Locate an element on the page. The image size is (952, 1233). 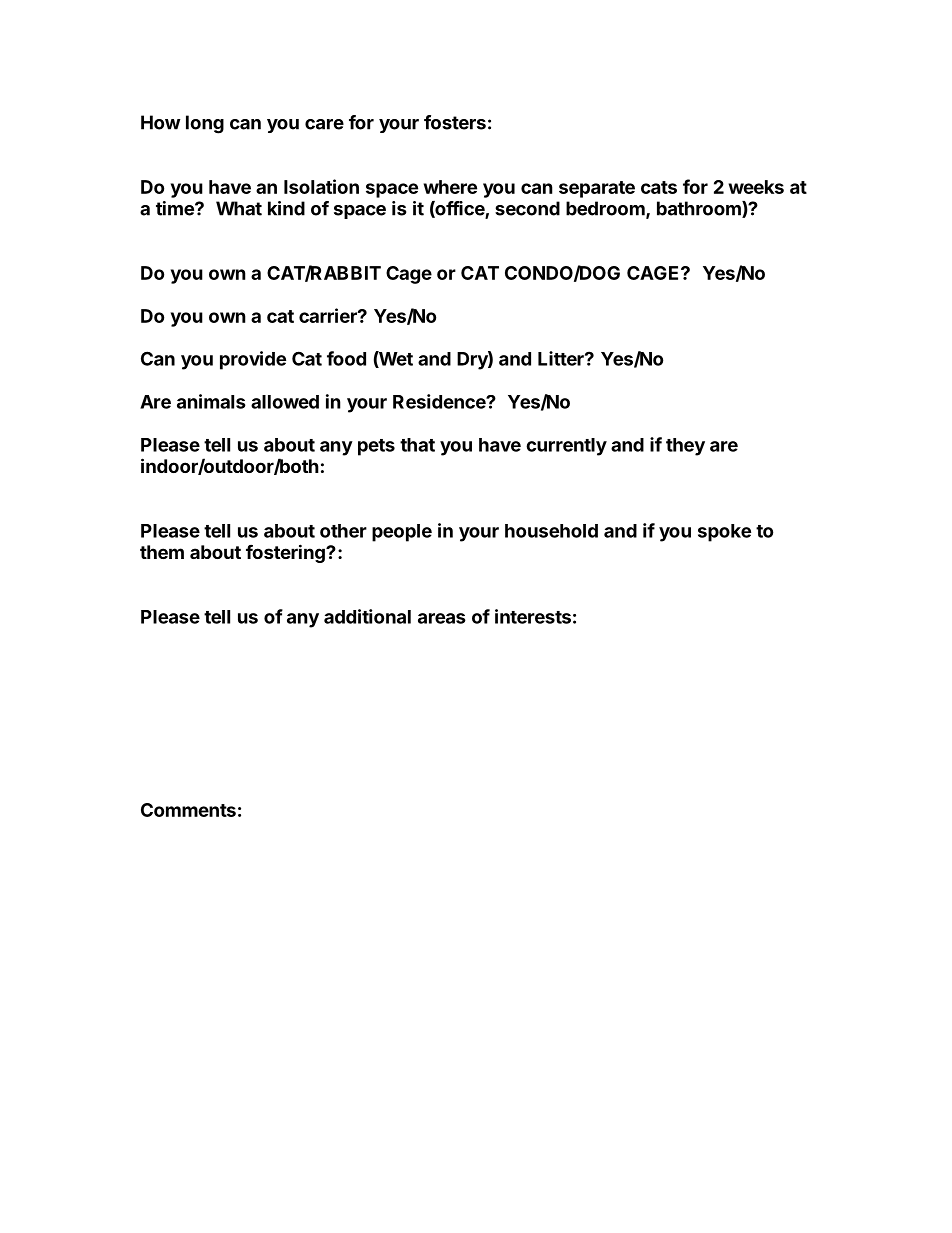
areas is located at coordinates (442, 618).
